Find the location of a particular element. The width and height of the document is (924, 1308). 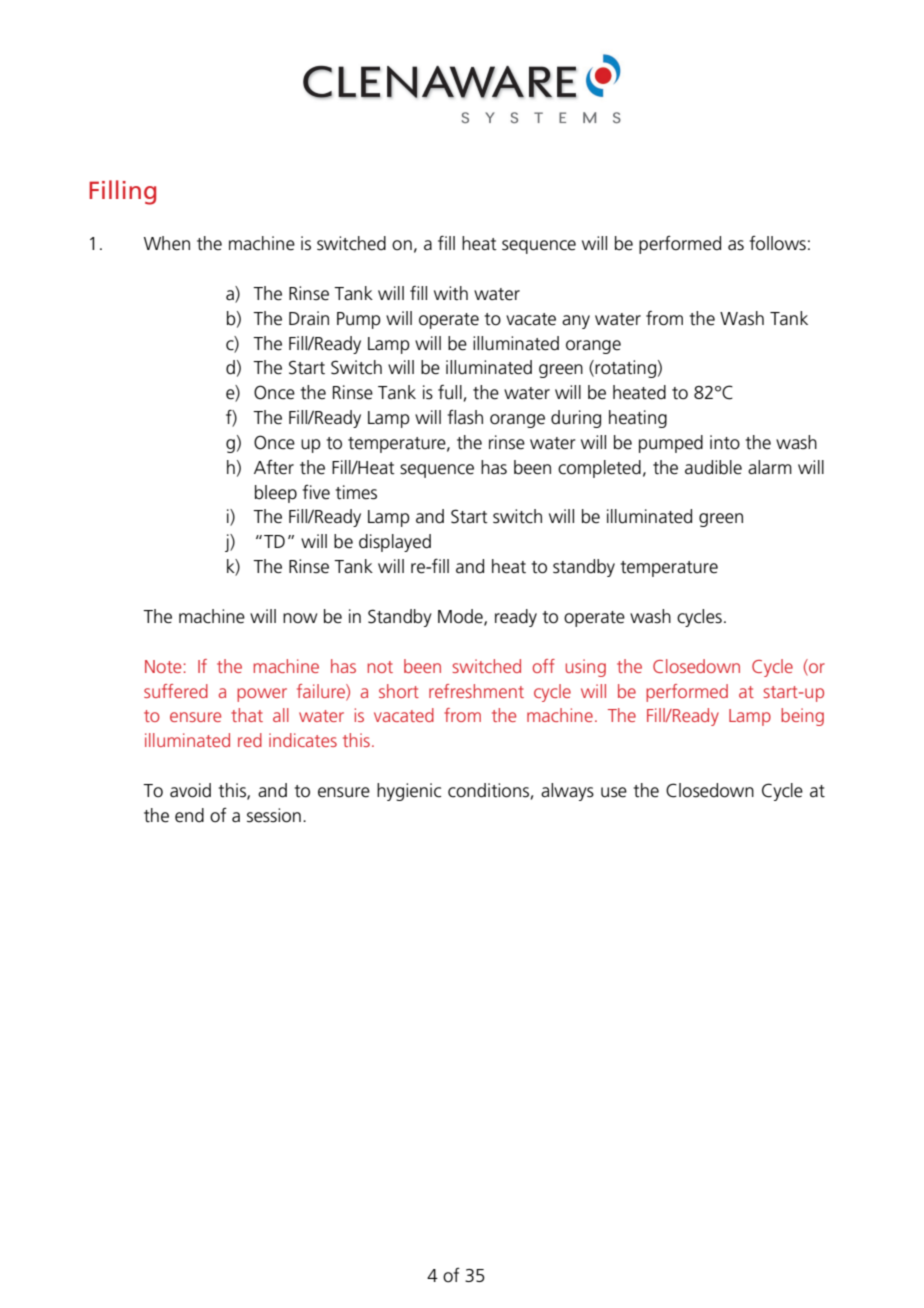

session is located at coordinates (274, 815).
